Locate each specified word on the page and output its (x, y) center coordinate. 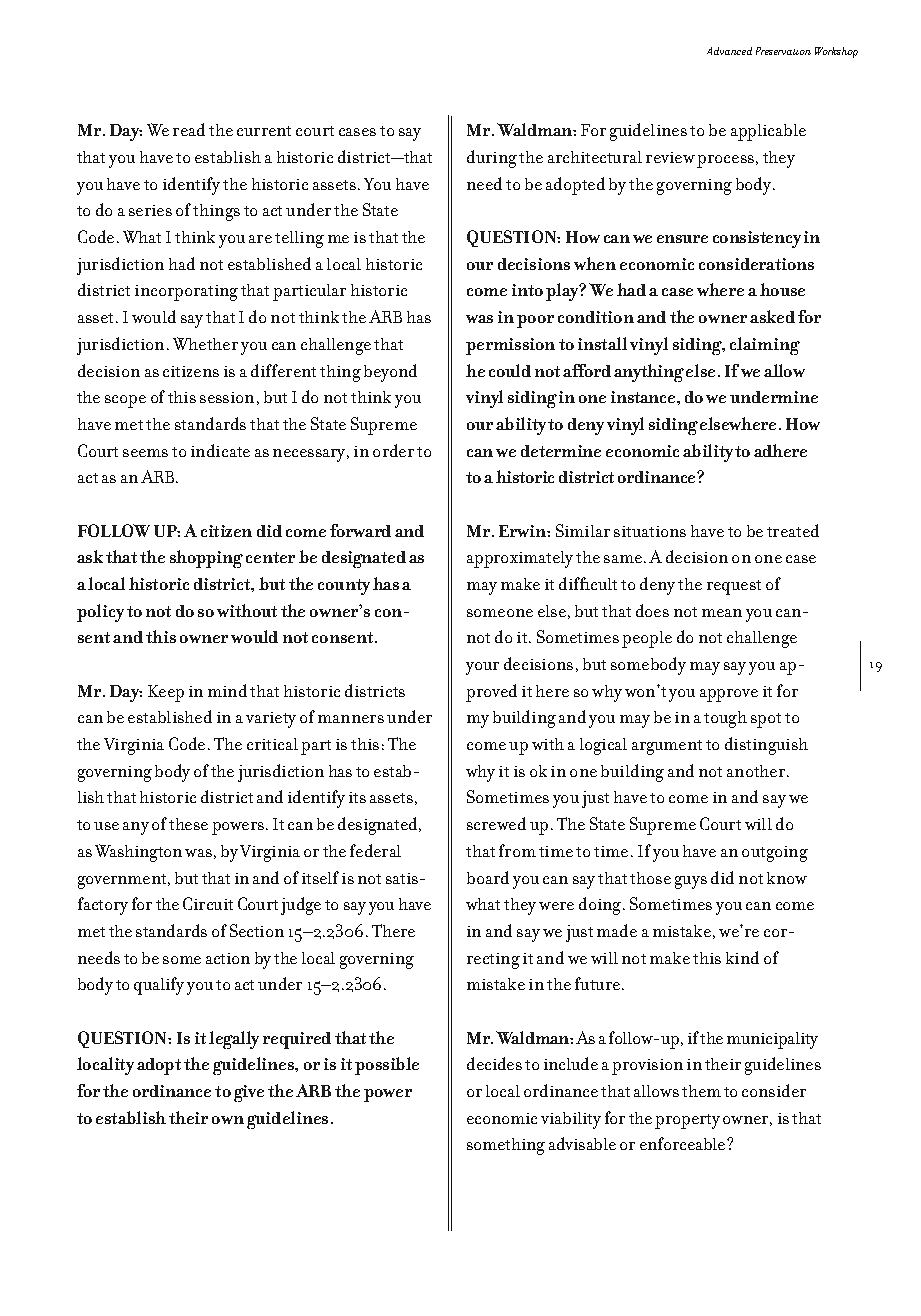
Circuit (208, 903)
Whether (205, 343)
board (488, 877)
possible (387, 1066)
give (249, 1093)
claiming (765, 346)
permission (510, 346)
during (492, 159)
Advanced (729, 51)
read (189, 129)
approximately (520, 559)
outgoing (775, 854)
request (734, 587)
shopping (206, 559)
